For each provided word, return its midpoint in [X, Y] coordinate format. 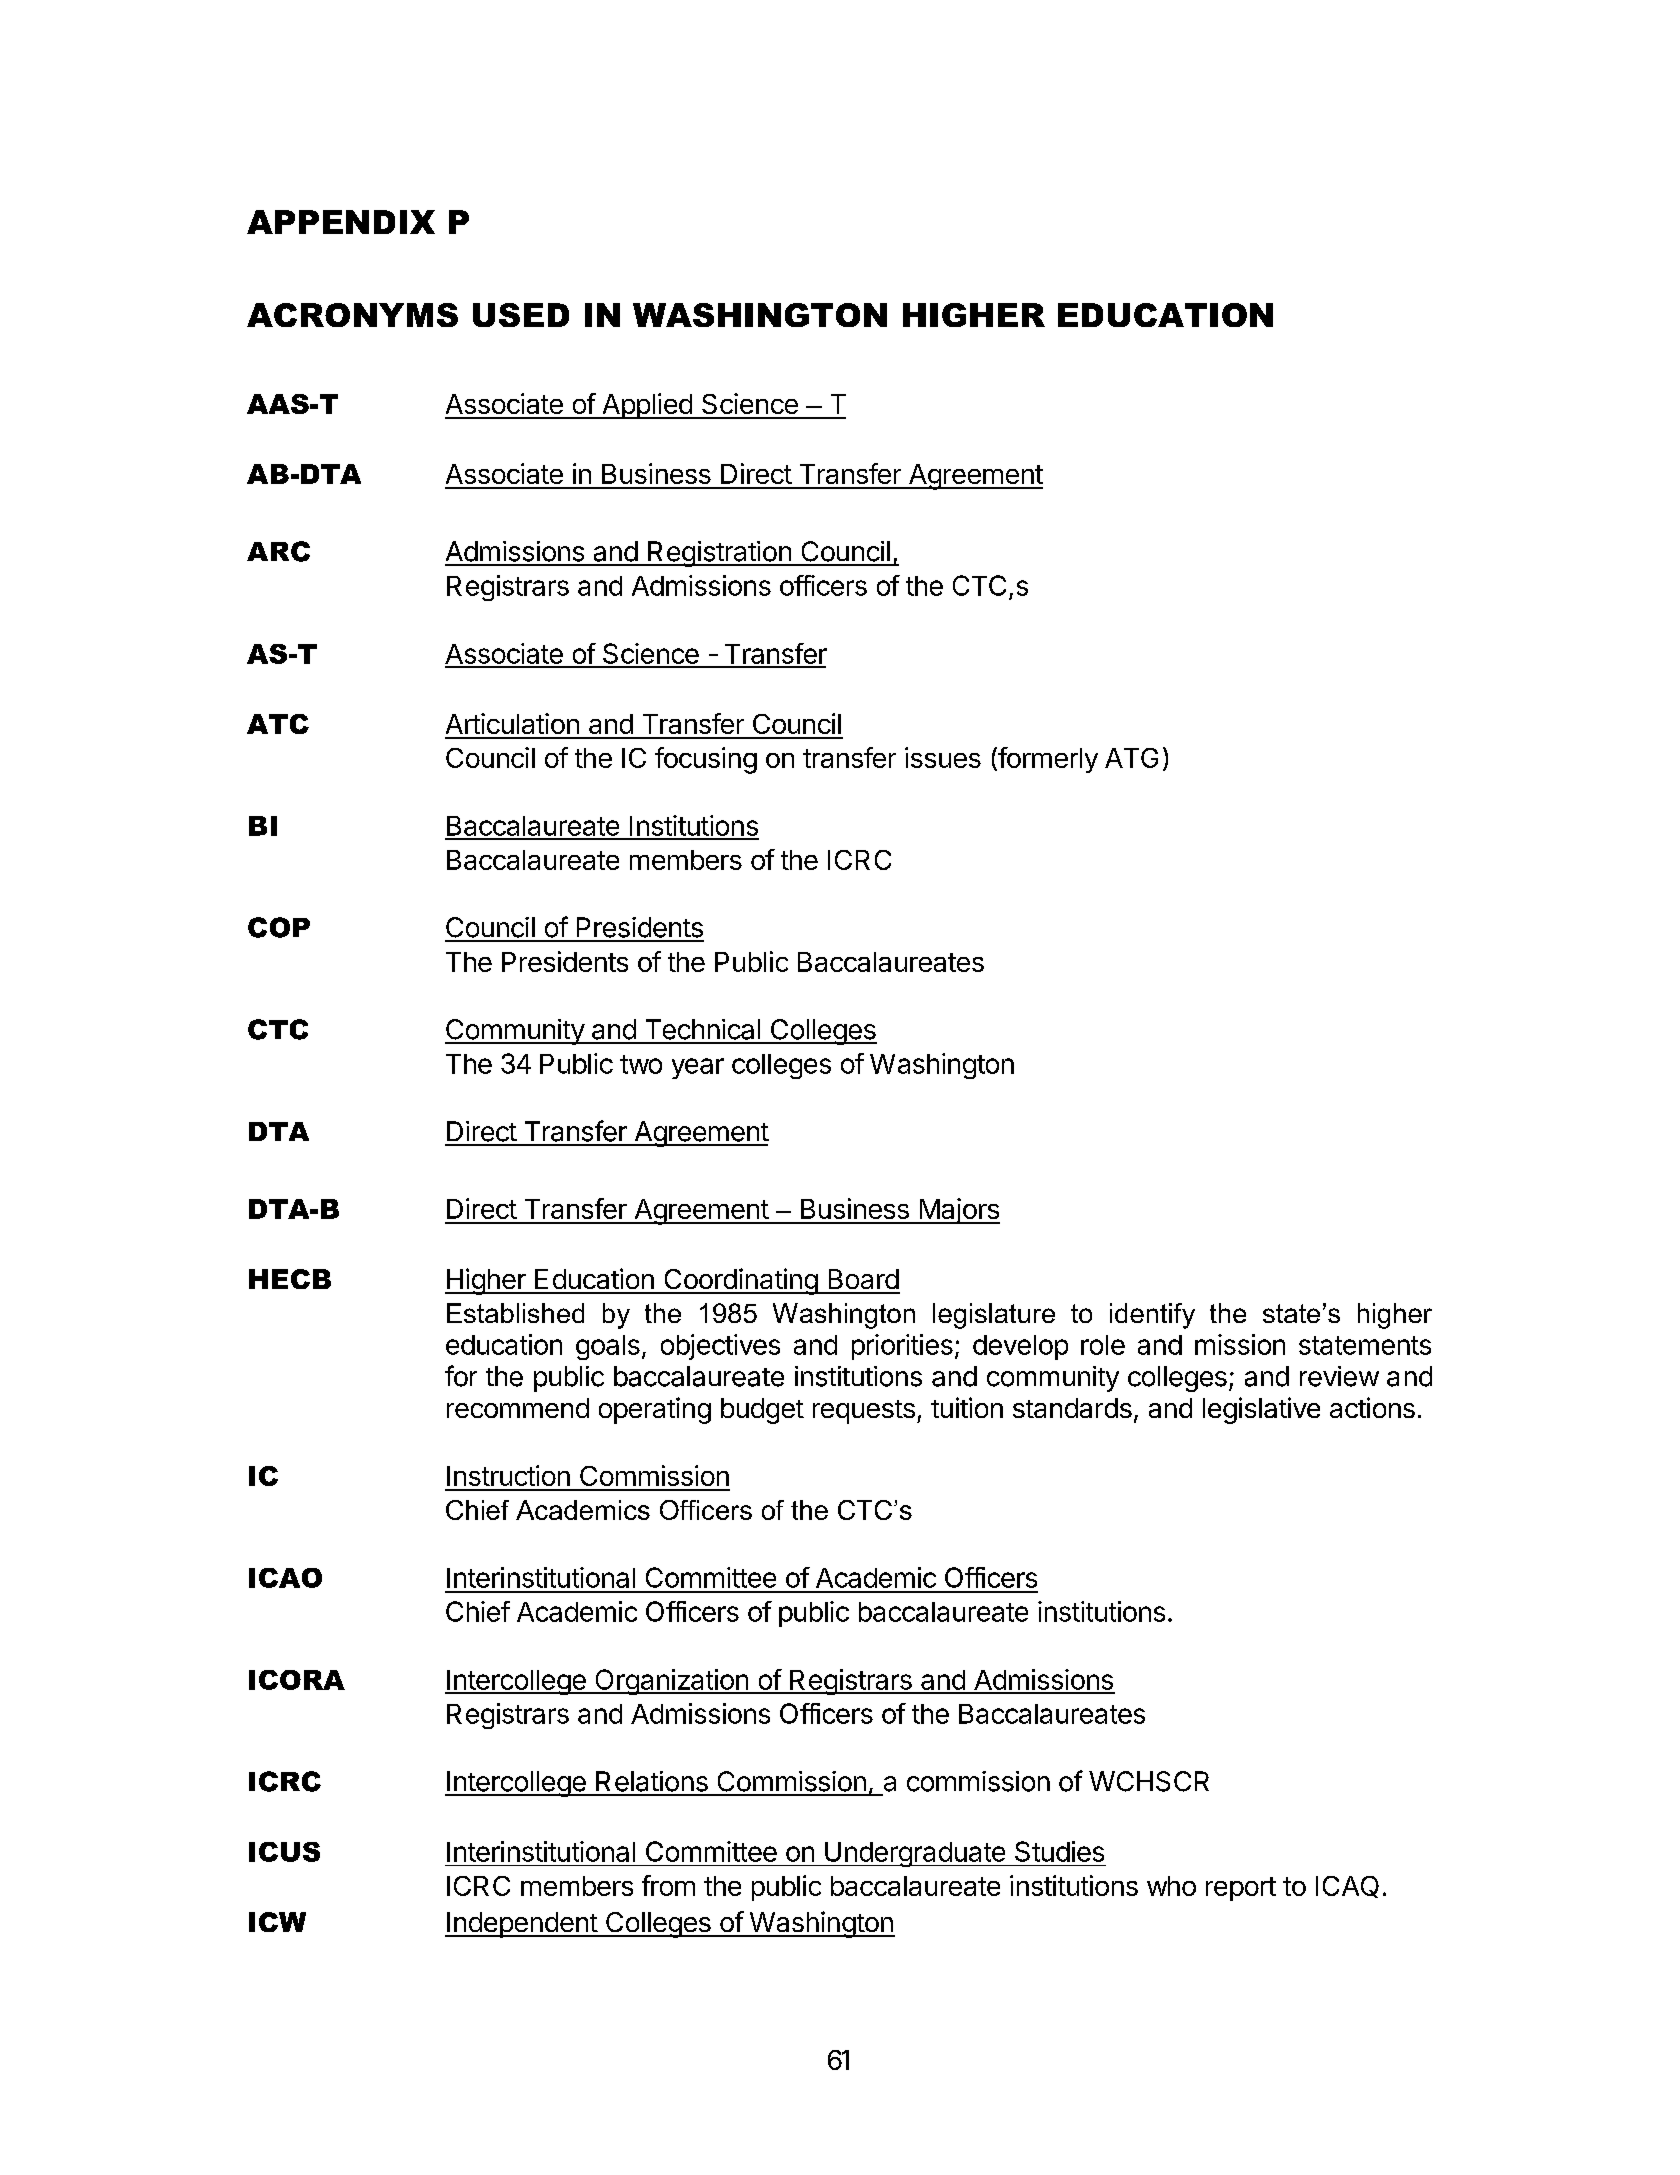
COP [279, 927]
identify [1152, 1316]
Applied [647, 406]
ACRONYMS [352, 315]
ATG [1131, 758]
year [698, 1068]
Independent [522, 1925]
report [1241, 1889]
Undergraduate [915, 1854]
